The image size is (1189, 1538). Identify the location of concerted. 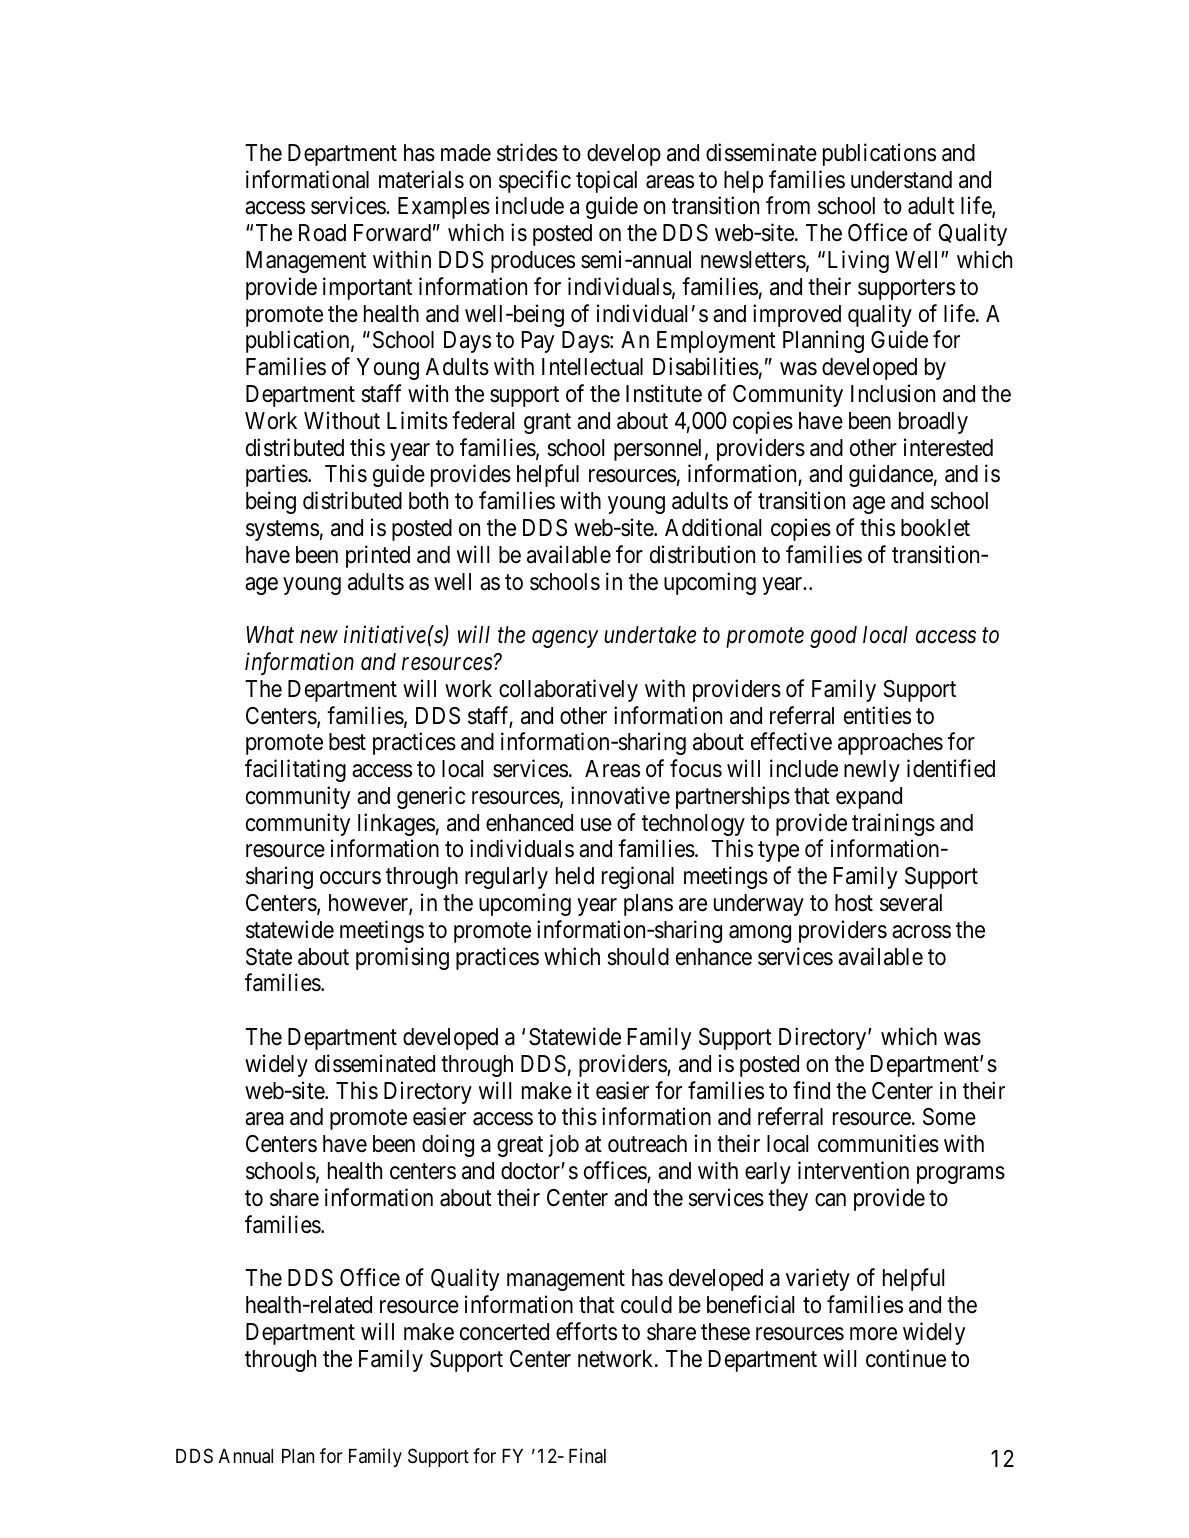
(504, 1332).
